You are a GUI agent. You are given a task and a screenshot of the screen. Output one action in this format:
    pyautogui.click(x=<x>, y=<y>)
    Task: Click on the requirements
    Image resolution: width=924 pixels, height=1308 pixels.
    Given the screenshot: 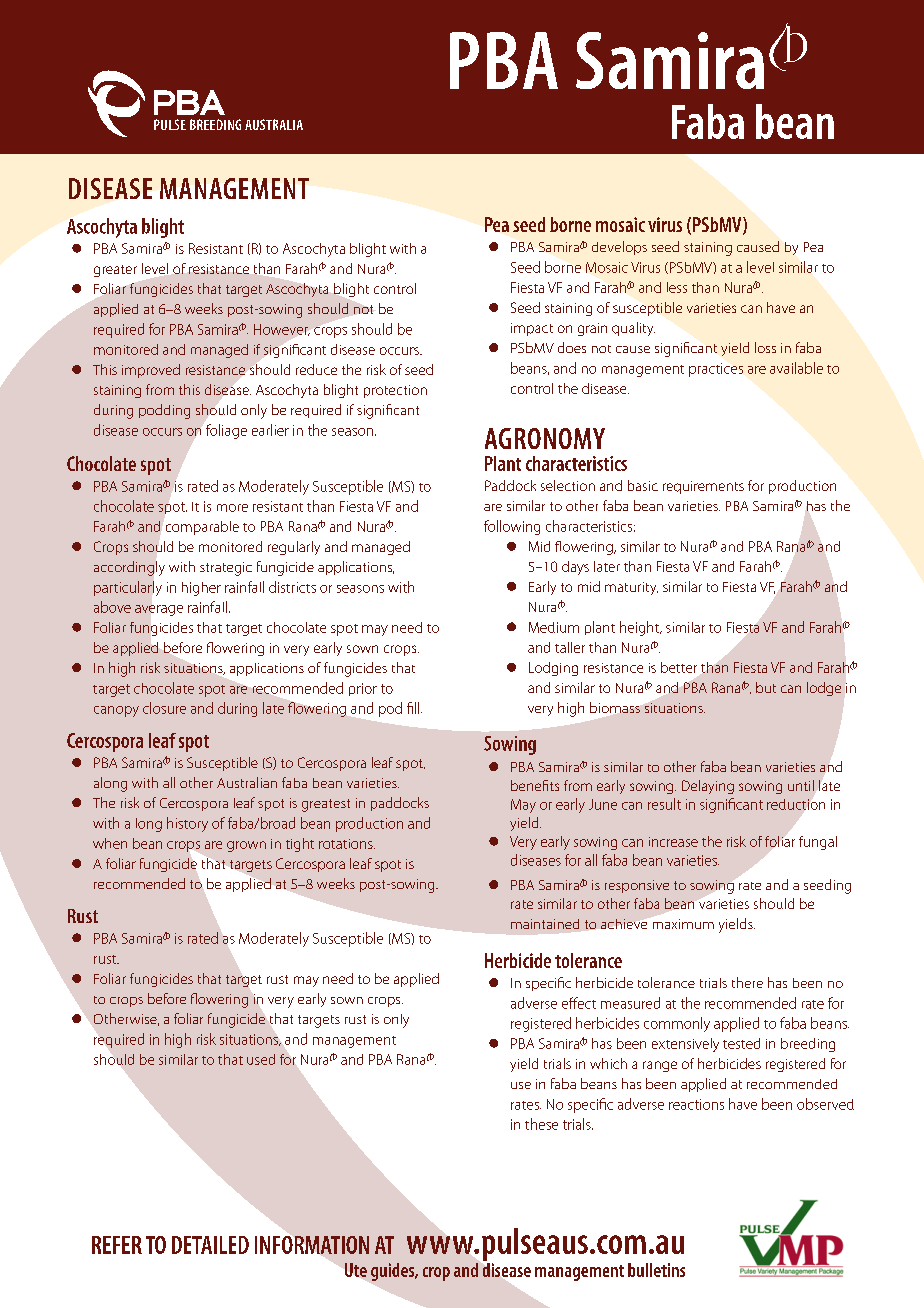 What is the action you would take?
    pyautogui.click(x=703, y=487)
